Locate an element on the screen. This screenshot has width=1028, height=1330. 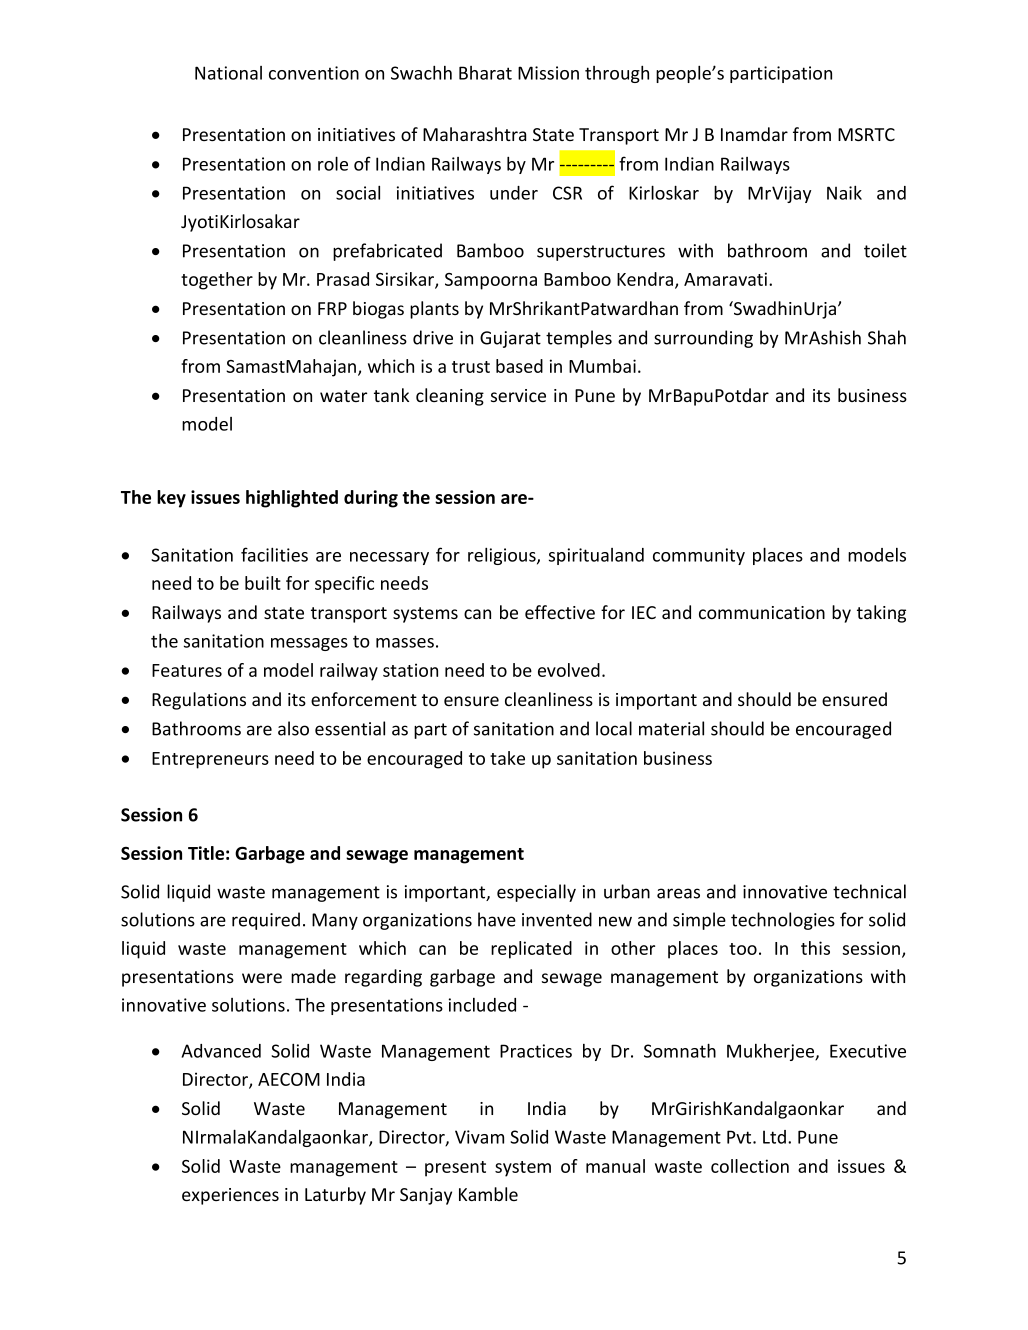
Naik is located at coordinates (844, 193).
